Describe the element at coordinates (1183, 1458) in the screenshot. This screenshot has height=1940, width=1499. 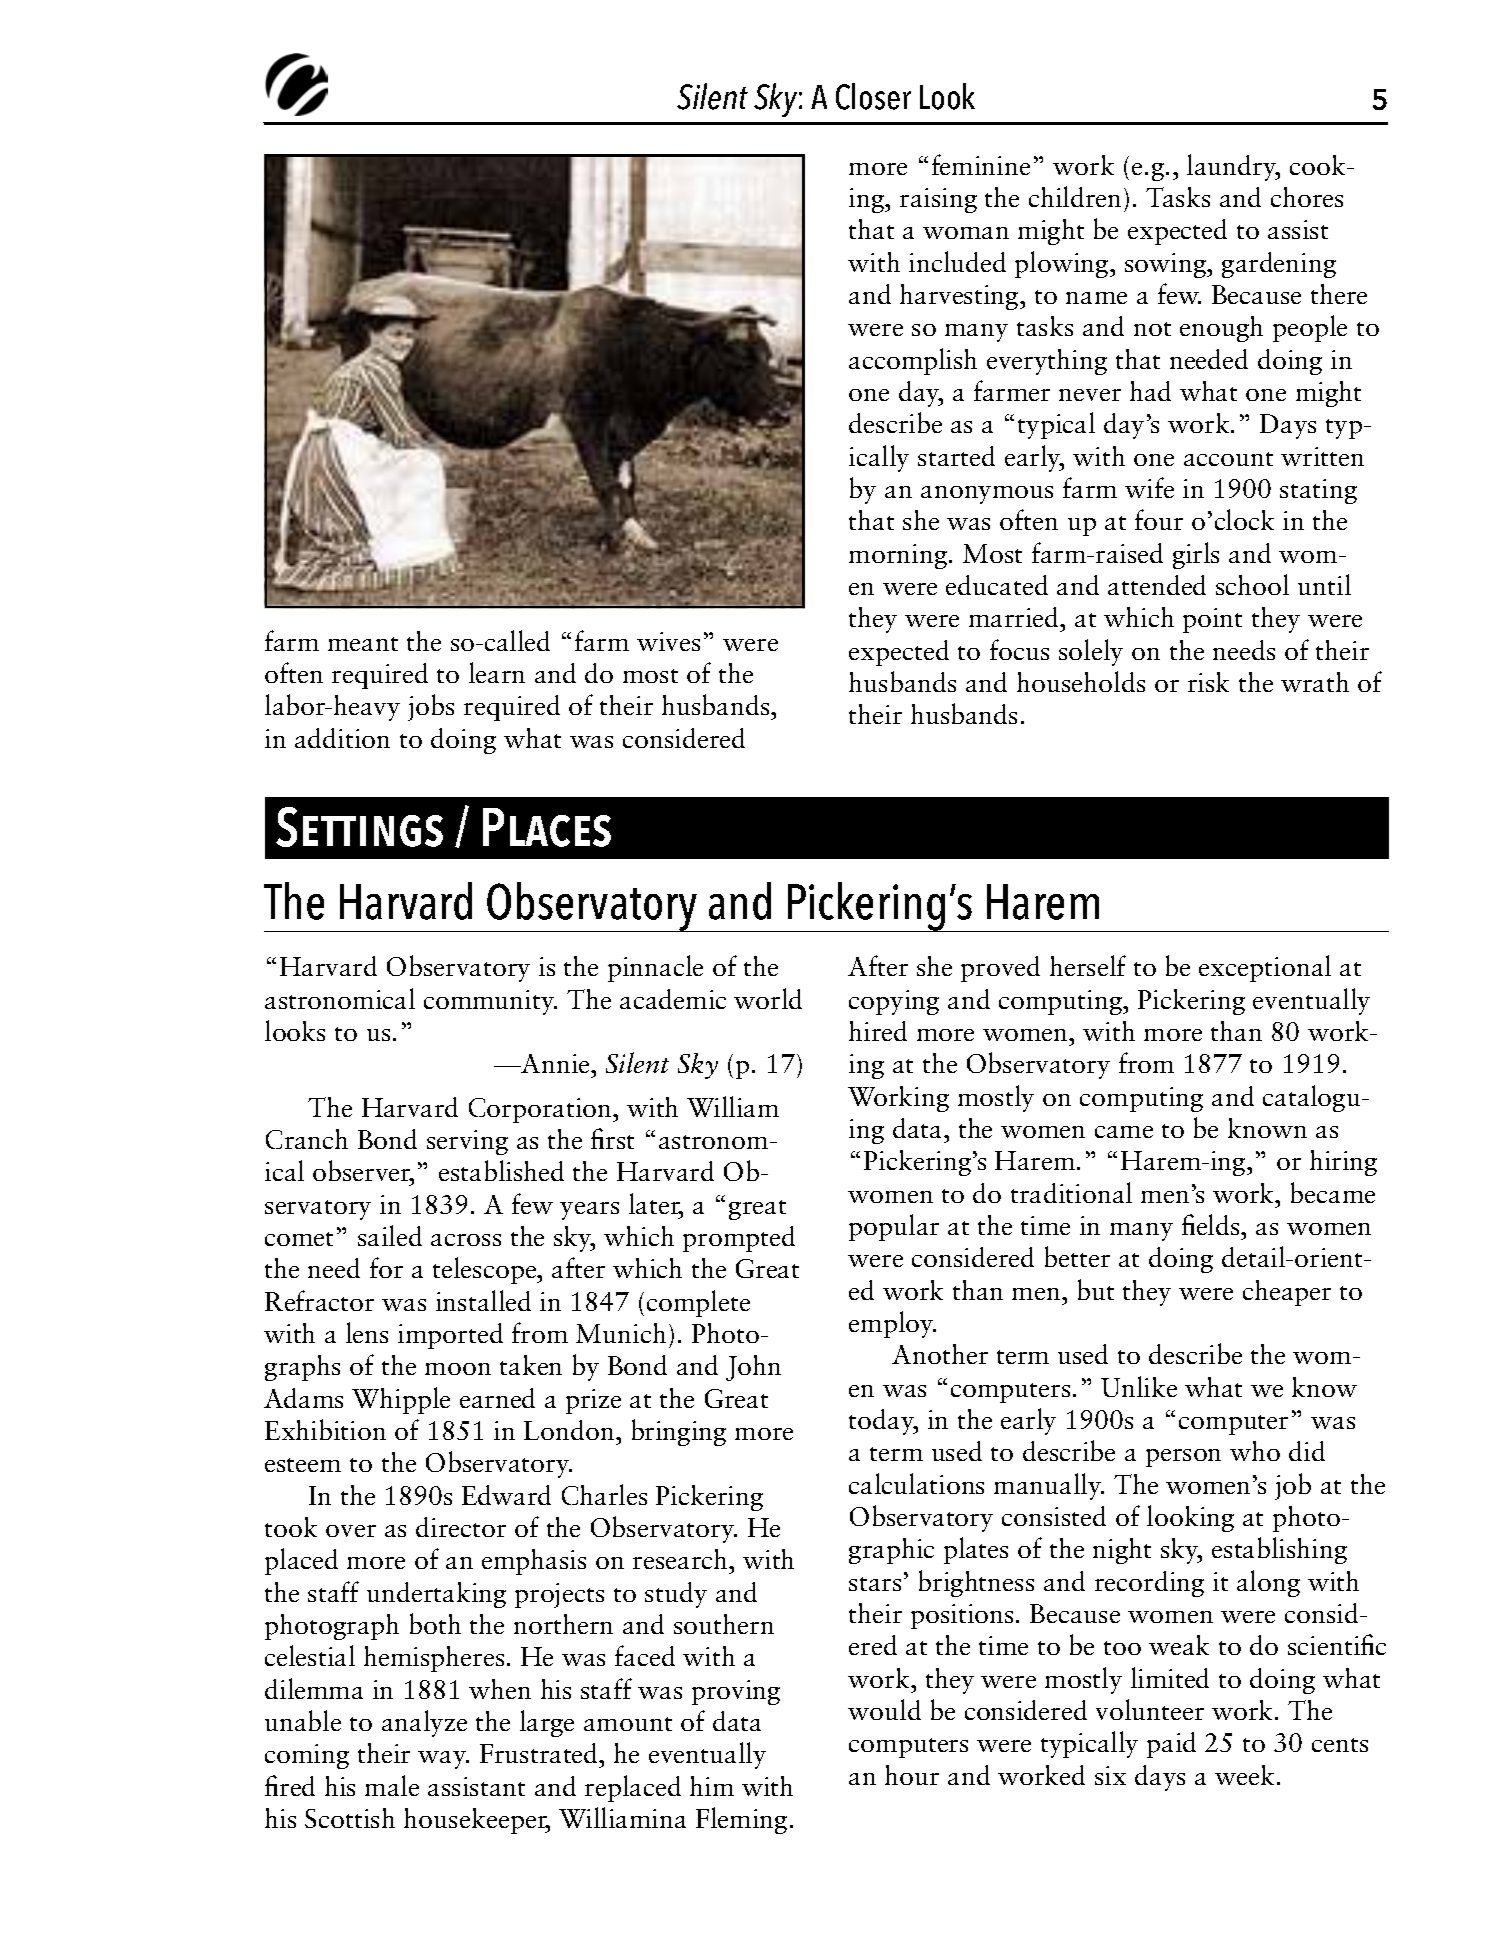
I see `person` at that location.
